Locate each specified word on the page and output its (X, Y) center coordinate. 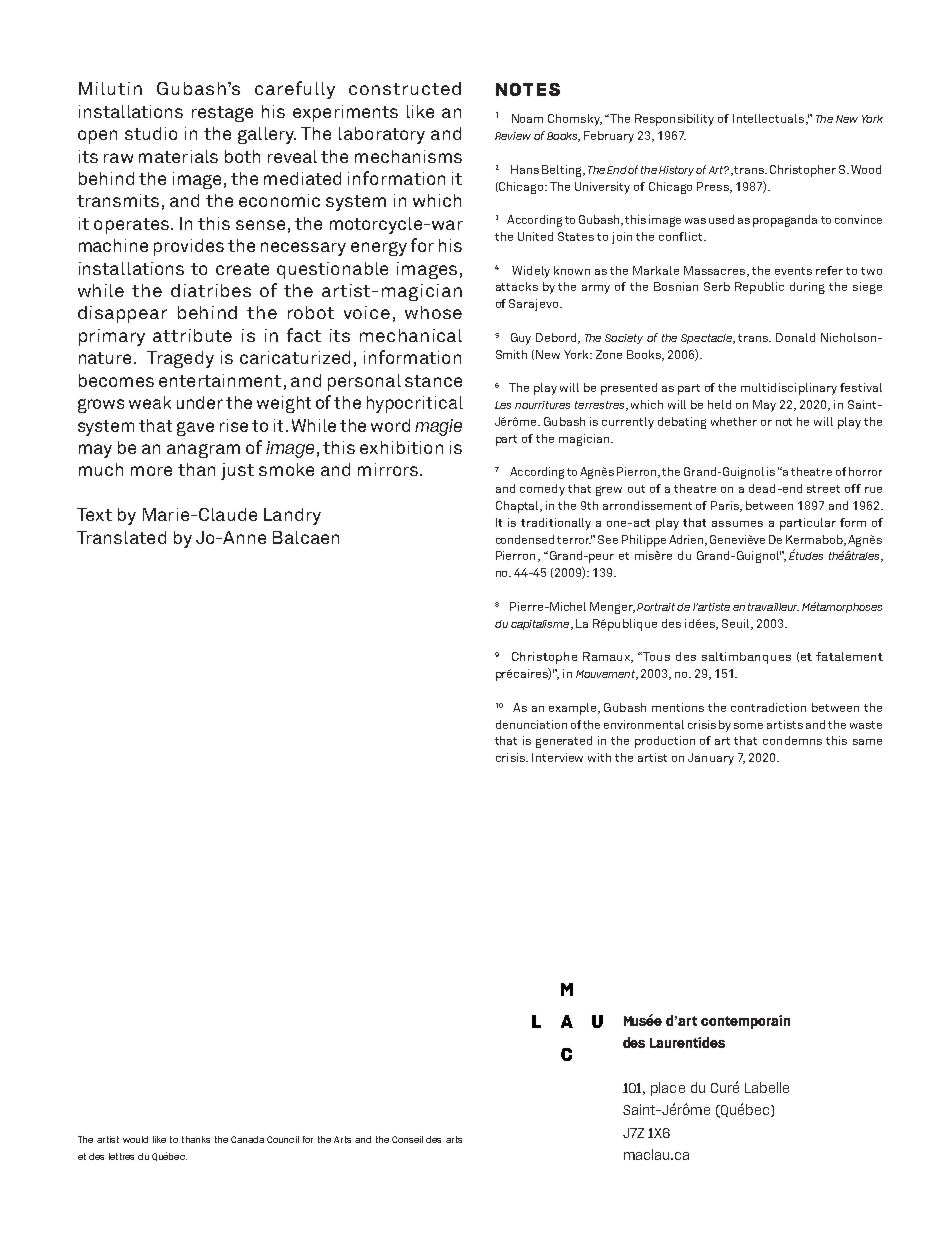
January (711, 759)
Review (513, 136)
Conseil (407, 1139)
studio (151, 133)
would (135, 1139)
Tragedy (180, 359)
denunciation (531, 724)
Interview (557, 757)
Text (94, 514)
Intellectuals (770, 119)
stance (433, 381)
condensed (525, 539)
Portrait (656, 607)
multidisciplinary (789, 389)
